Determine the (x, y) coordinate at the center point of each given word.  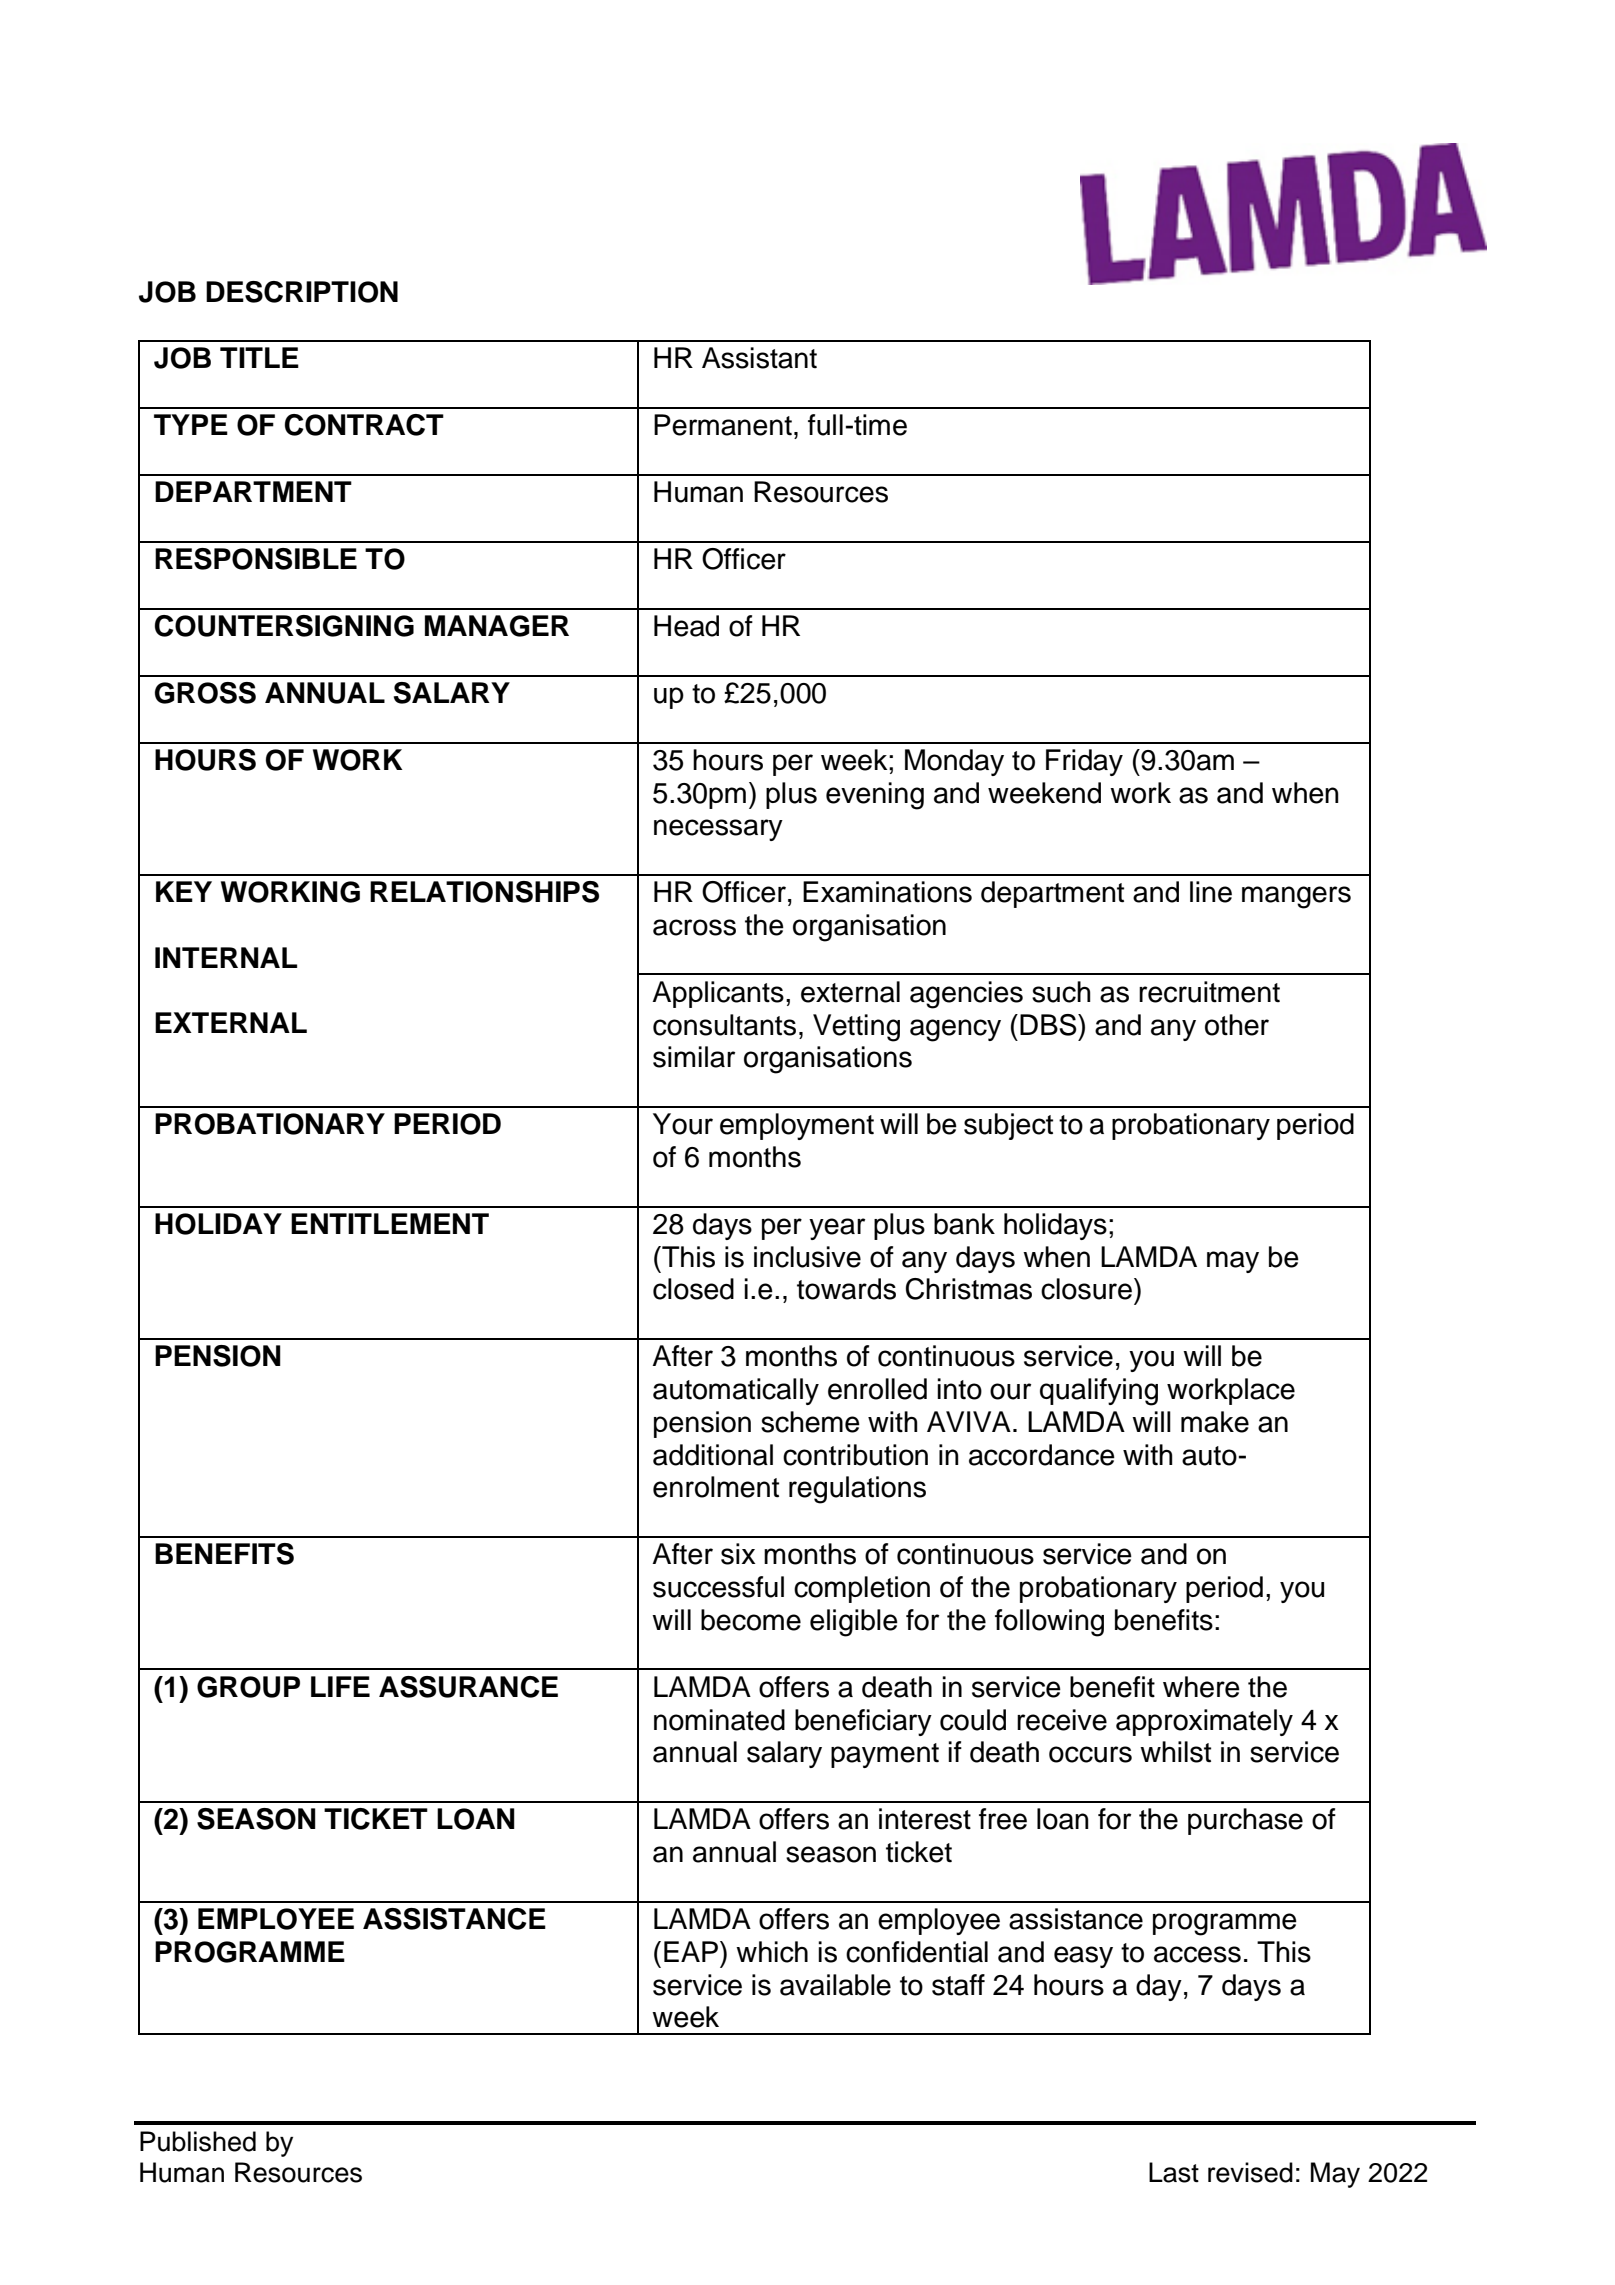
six (738, 1554)
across (694, 927)
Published (198, 2141)
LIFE (340, 1686)
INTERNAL (226, 957)
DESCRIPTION (302, 292)
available (835, 1985)
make (1215, 1422)
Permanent (723, 425)
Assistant (759, 358)
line (1211, 892)
